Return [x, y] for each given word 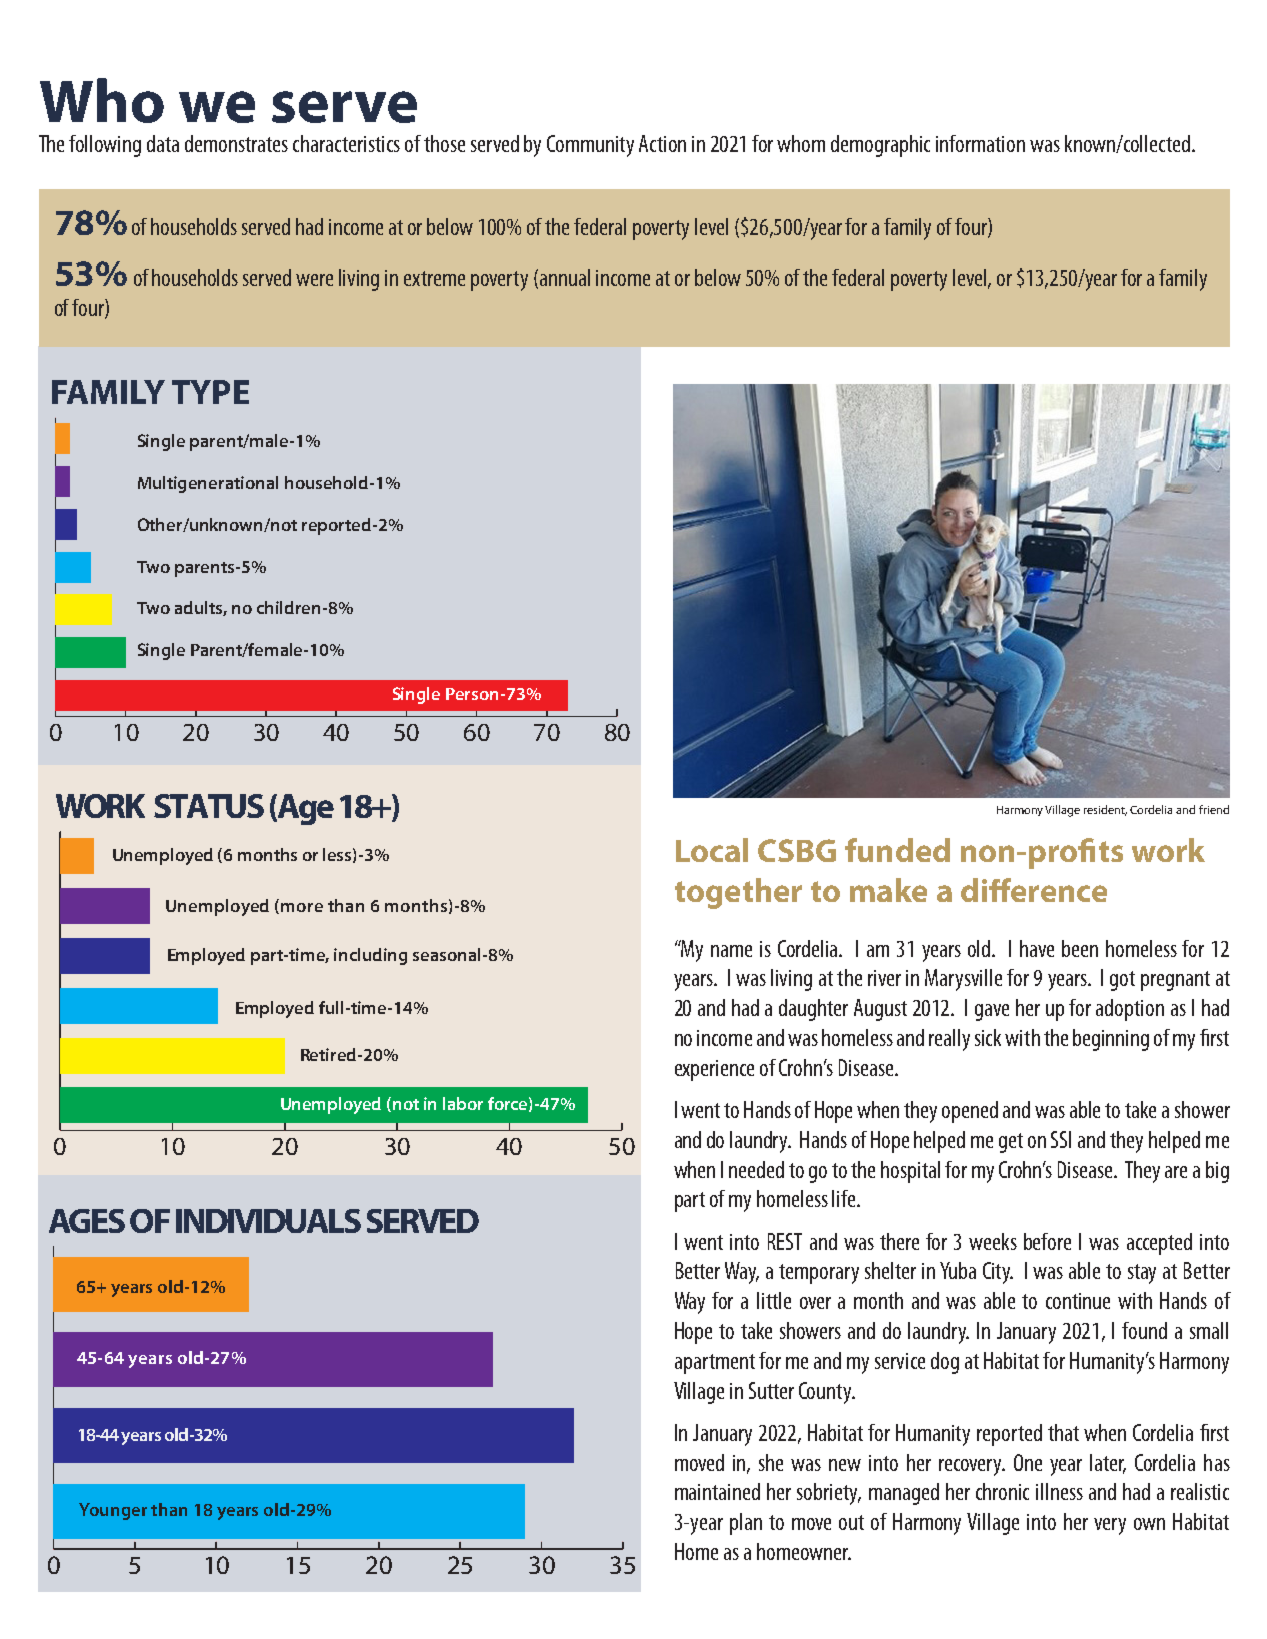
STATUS [209, 806]
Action [662, 143]
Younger [113, 1511]
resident [1105, 810]
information [980, 143]
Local [712, 850]
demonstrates [236, 143]
